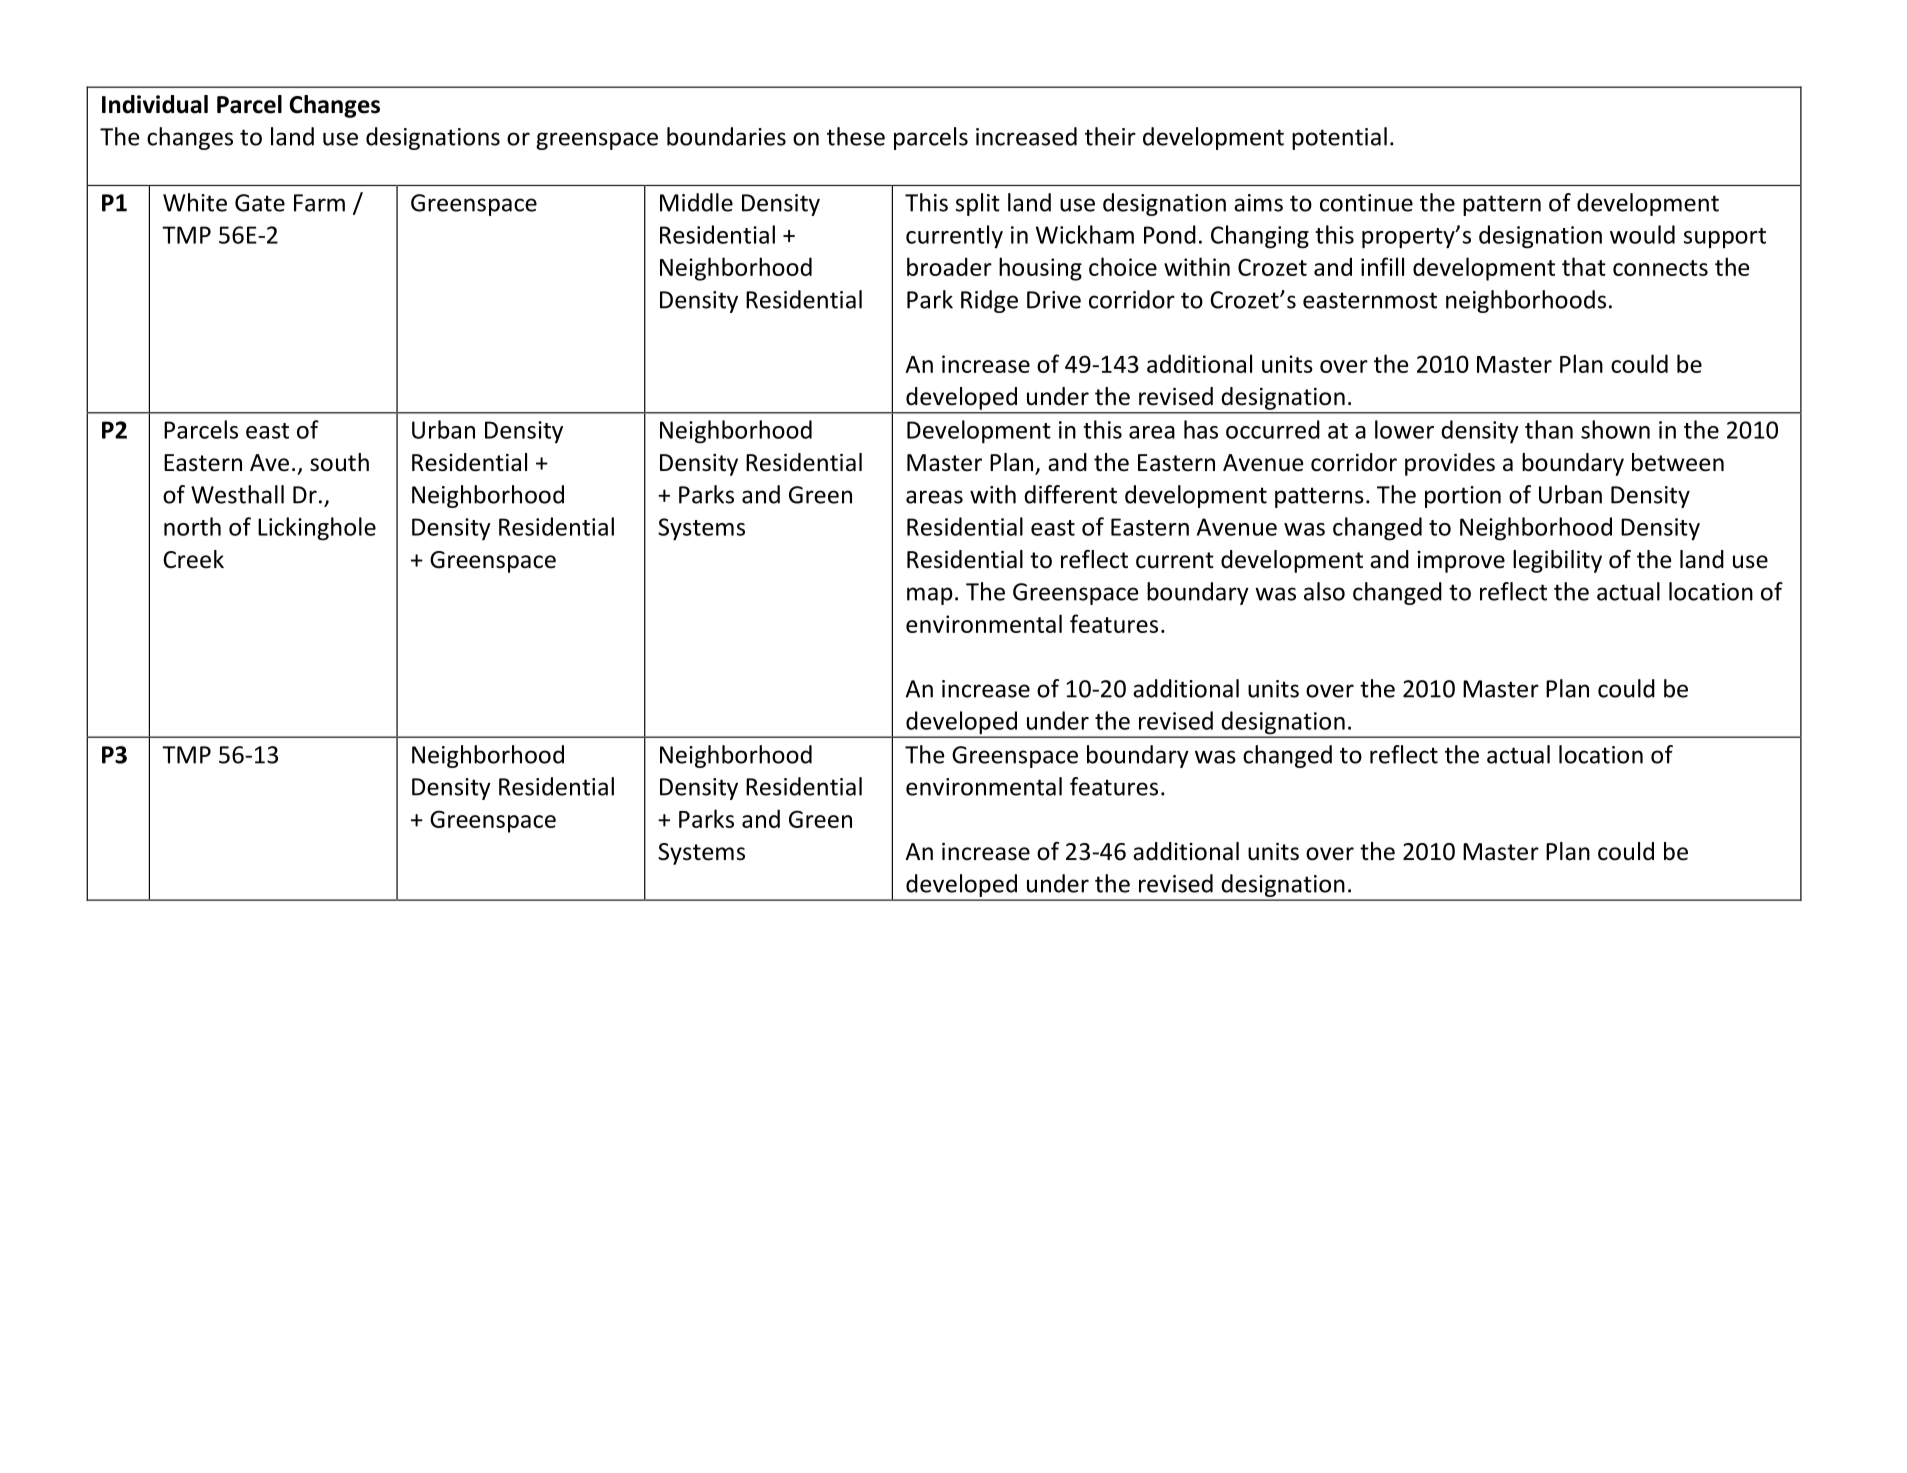 The height and width of the page is (1473, 1907). Describe the element at coordinates (949, 266) in the page. I see `broader` at that location.
